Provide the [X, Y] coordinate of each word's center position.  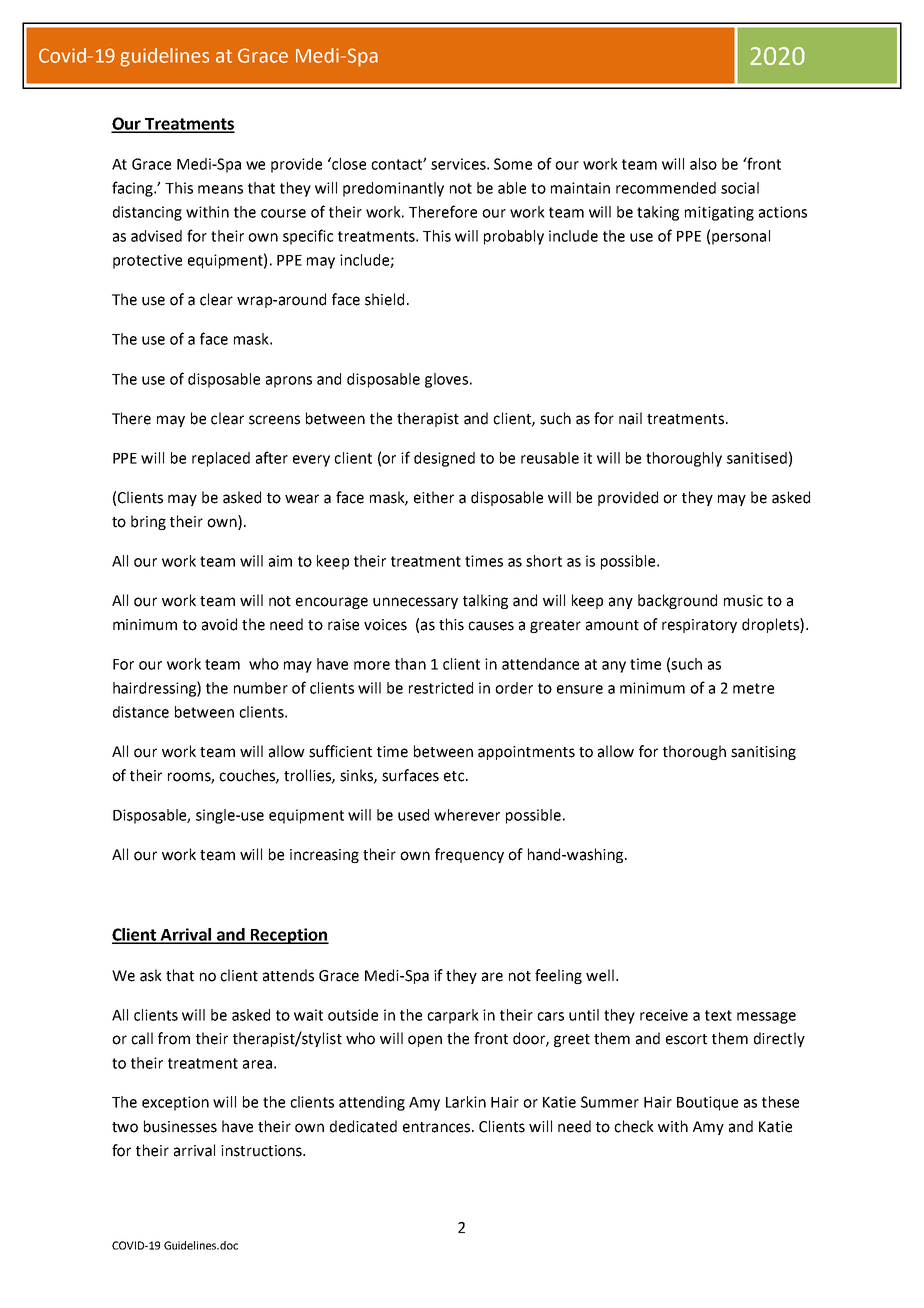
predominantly [393, 189]
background [677, 601]
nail [630, 418]
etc [455, 776]
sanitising [763, 753]
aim [280, 561]
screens [274, 420]
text [718, 1015]
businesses [180, 1126]
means [220, 189]
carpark [453, 1016]
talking [485, 601]
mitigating [719, 213]
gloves [446, 380]
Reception [289, 936]
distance [141, 712]
